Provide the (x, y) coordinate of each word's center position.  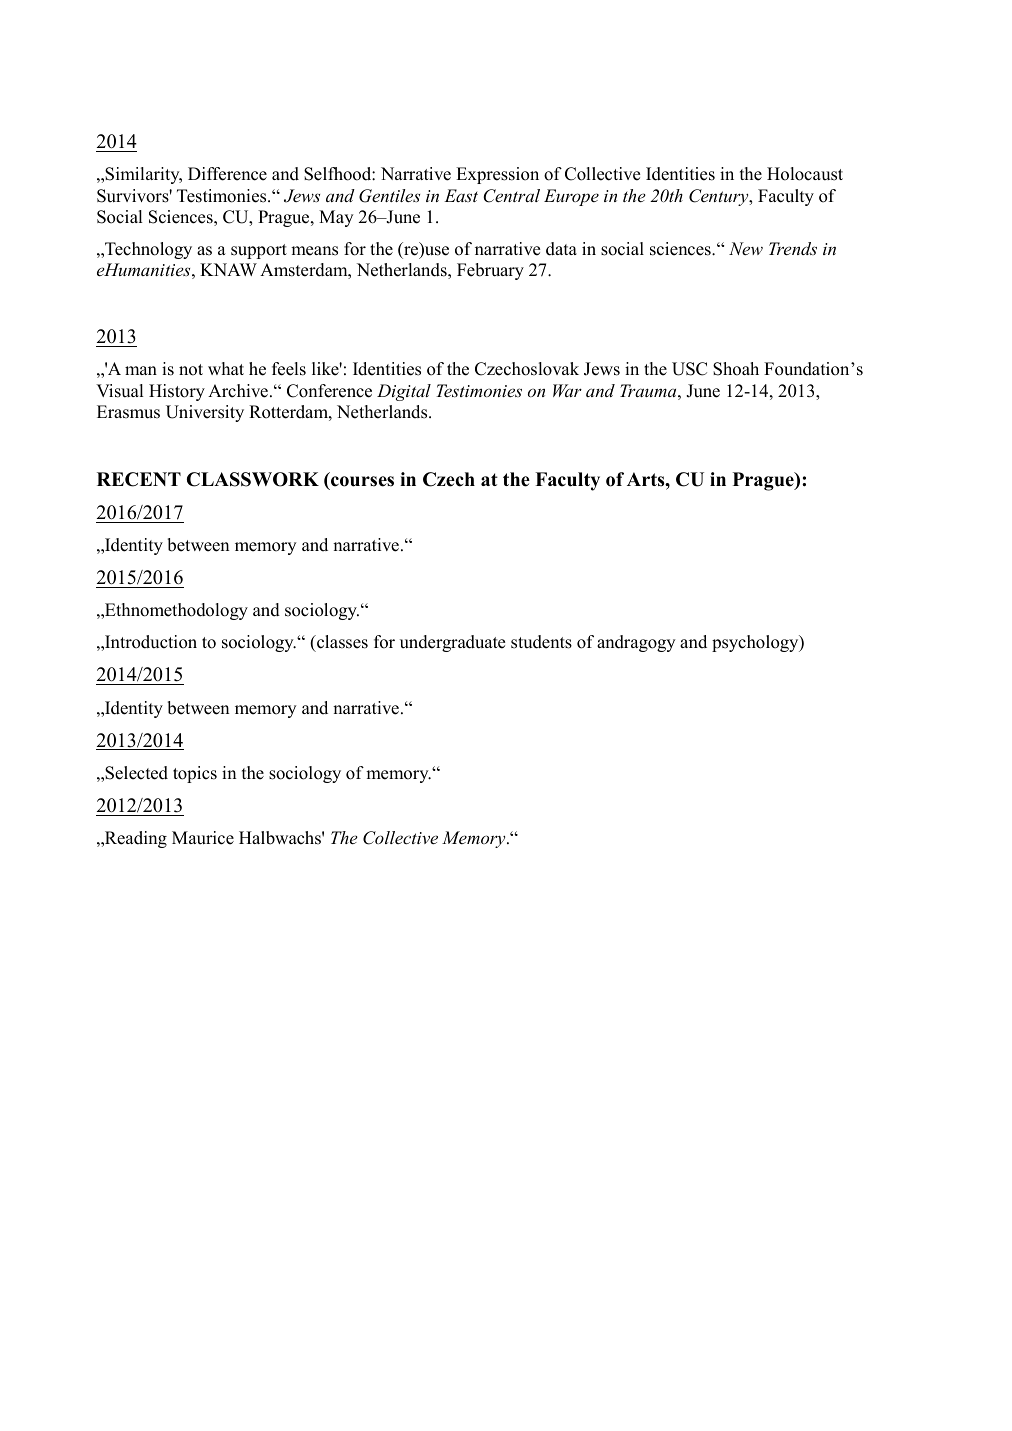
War (567, 390)
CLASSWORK (253, 479)
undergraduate (452, 643)
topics (195, 774)
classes (341, 642)
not (191, 370)
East (461, 195)
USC (689, 369)
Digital (404, 392)
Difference (227, 174)
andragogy (636, 643)
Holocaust (805, 174)
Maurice (203, 838)
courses (362, 481)
